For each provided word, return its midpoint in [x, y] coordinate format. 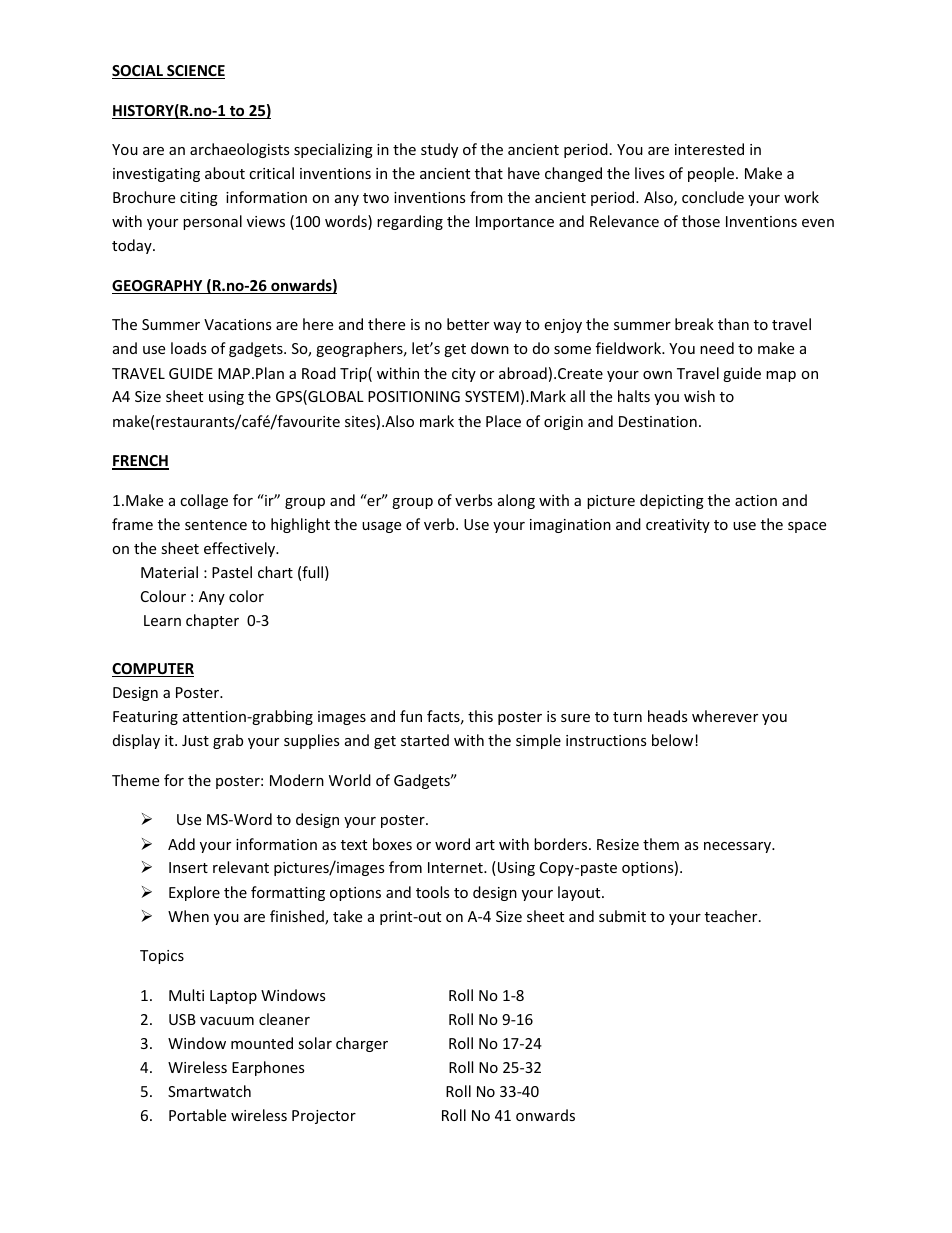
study [439, 150]
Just [195, 740]
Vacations [237, 324]
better [468, 324]
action [756, 500]
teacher [732, 916]
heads [667, 716]
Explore [194, 893]
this [480, 716]
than [733, 324]
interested [709, 149]
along [516, 501]
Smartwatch [209, 1091]
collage [204, 501]
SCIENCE [195, 72]
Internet [456, 867]
